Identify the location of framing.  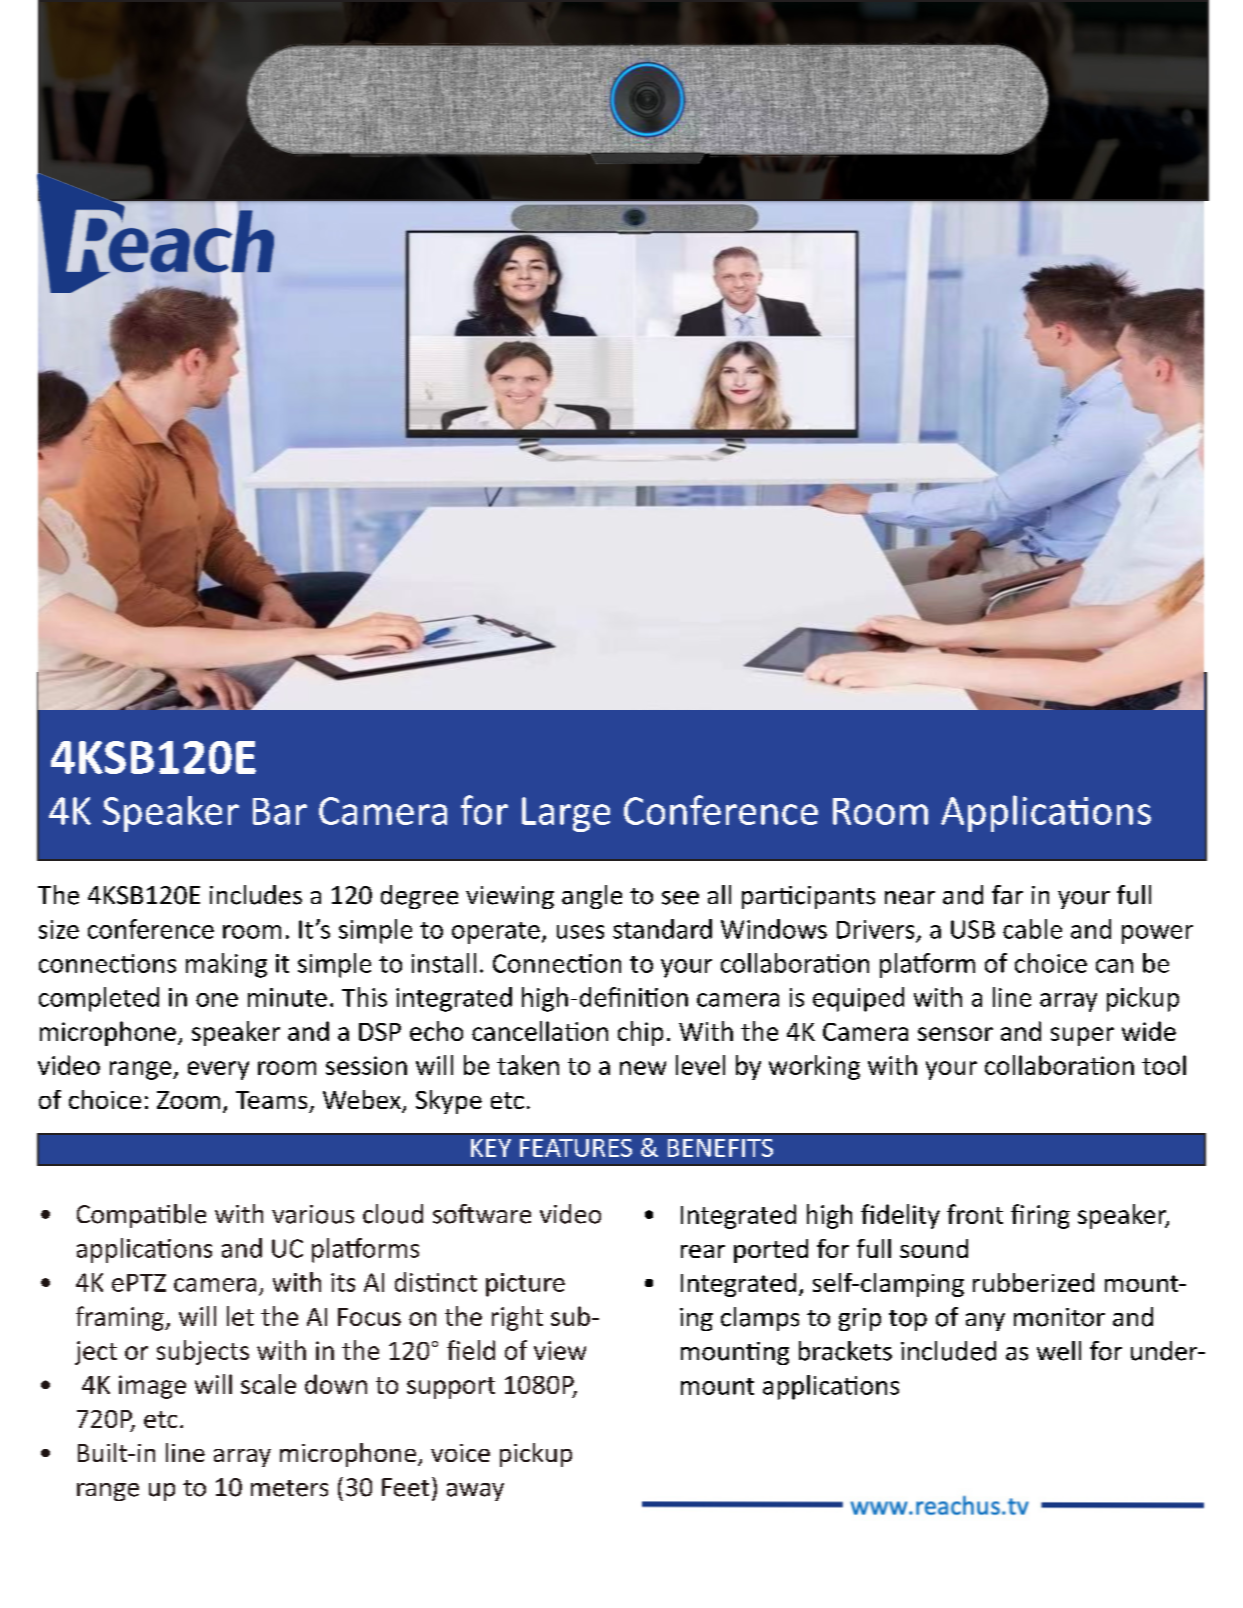
(121, 1318).
